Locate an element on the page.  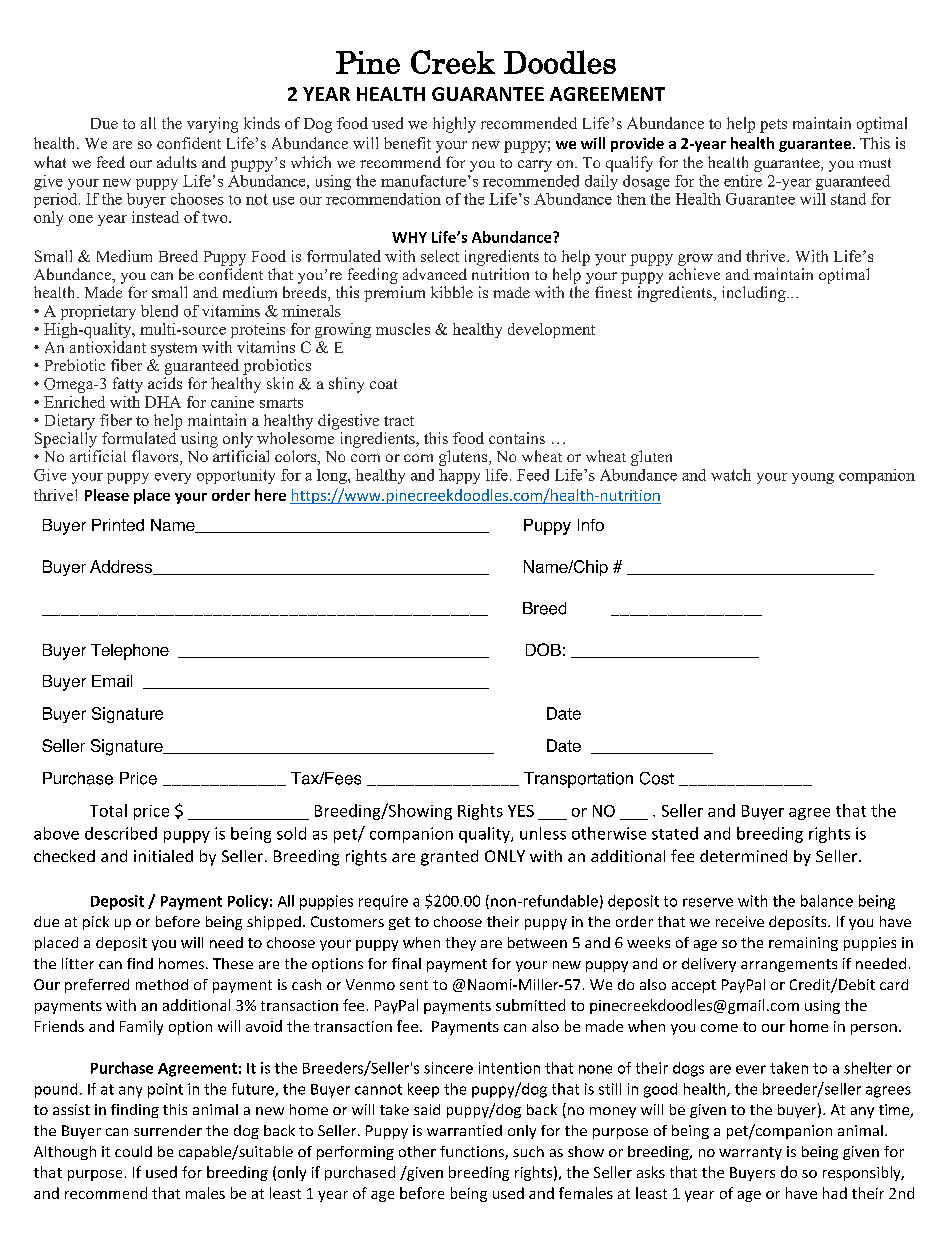
happy is located at coordinates (459, 476).
